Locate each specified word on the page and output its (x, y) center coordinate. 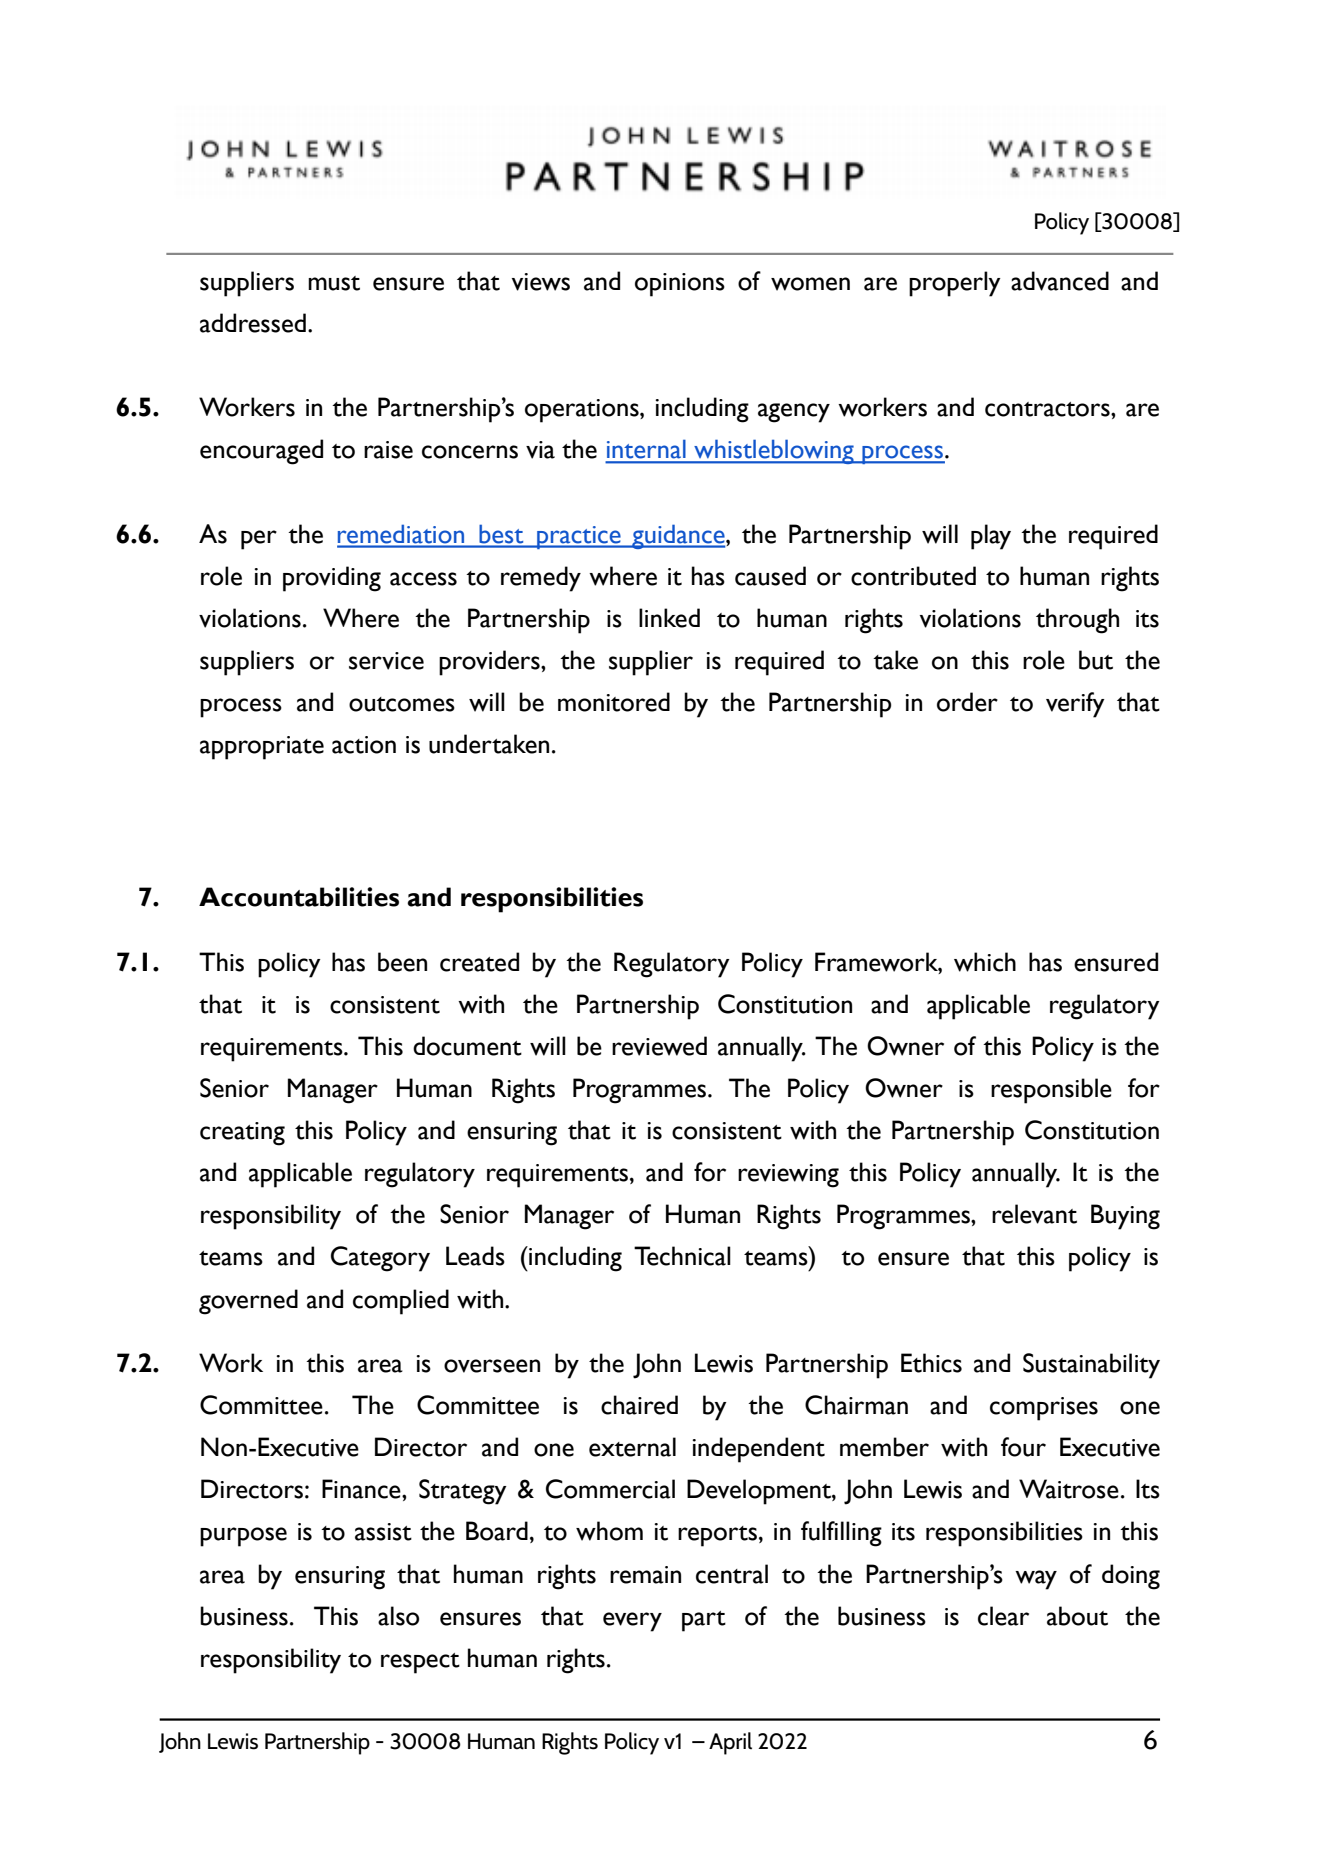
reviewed (659, 1046)
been (402, 962)
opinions (680, 285)
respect (420, 1663)
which (985, 962)
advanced (1060, 281)
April (730, 1743)
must (334, 283)
